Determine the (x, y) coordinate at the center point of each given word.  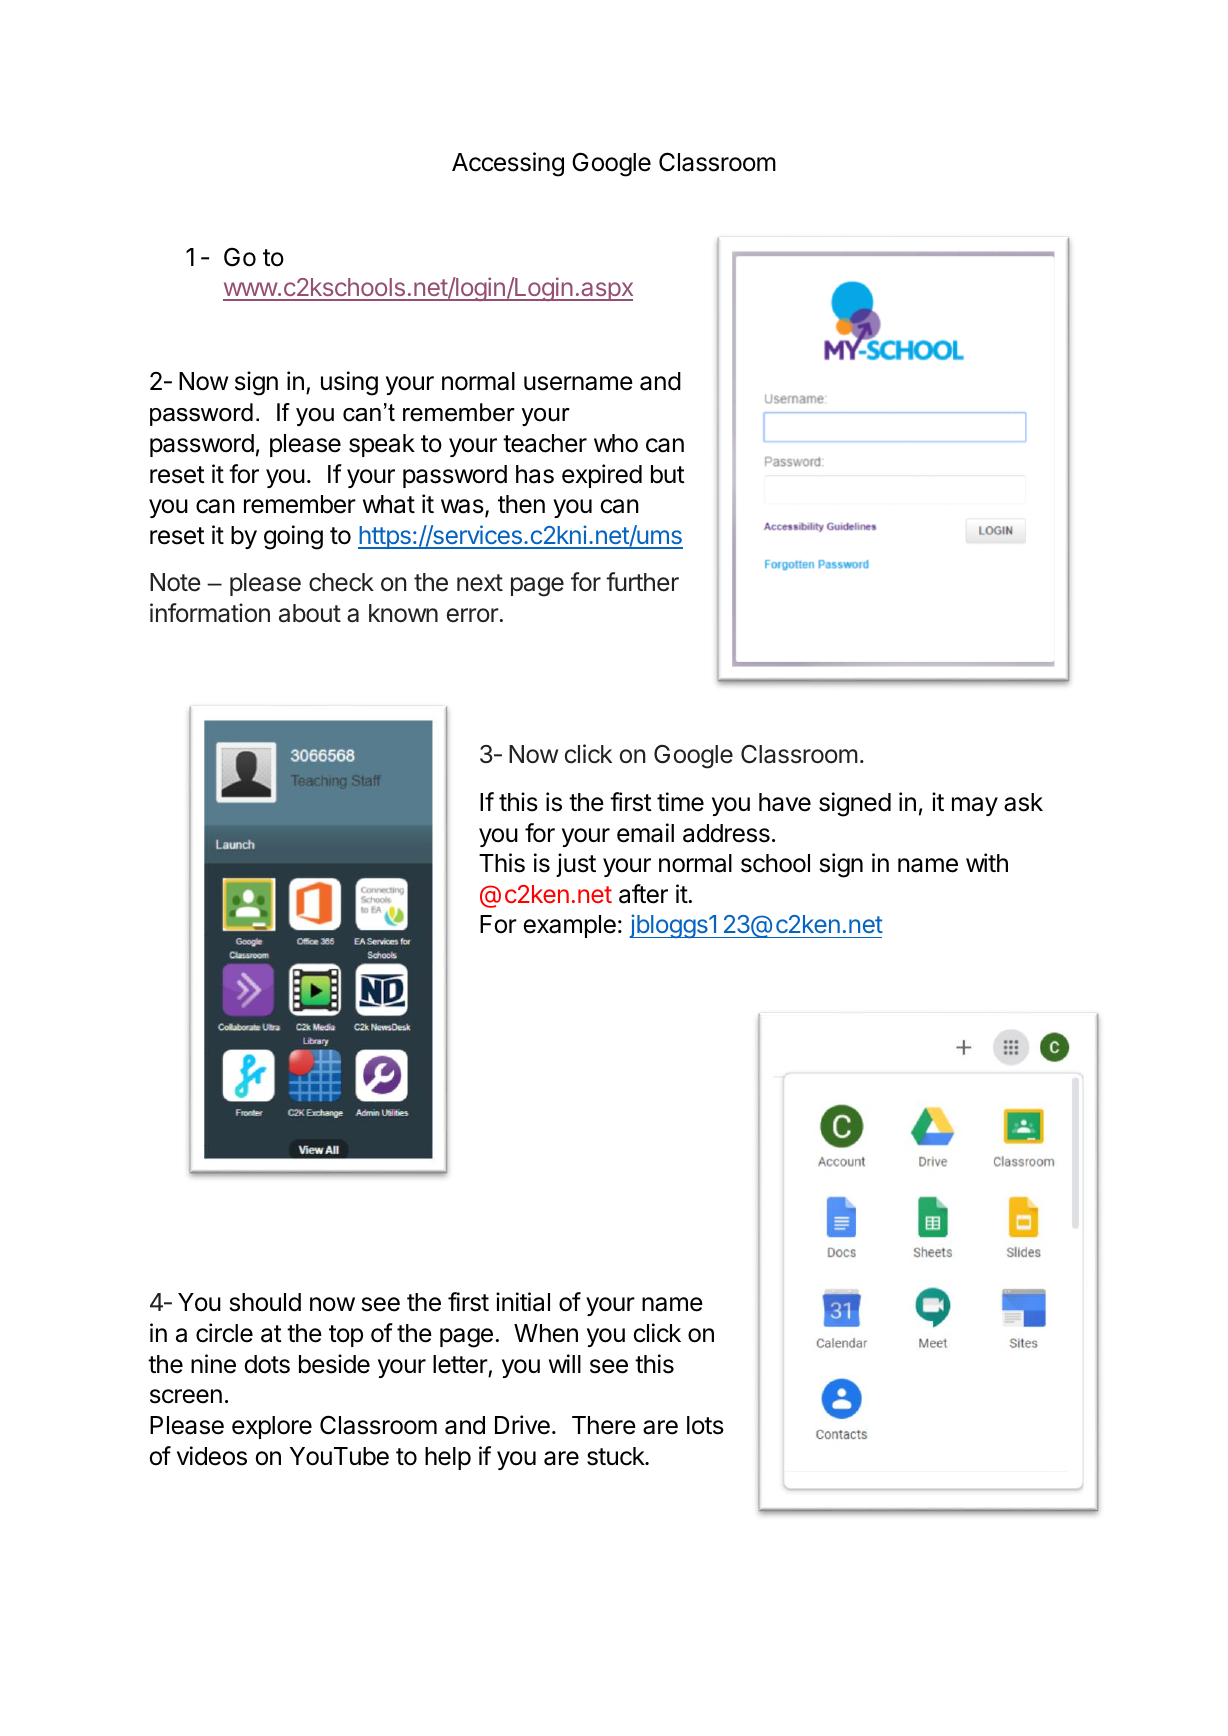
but (668, 474)
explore (272, 1427)
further (642, 582)
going (293, 537)
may (975, 806)
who (616, 443)
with (987, 862)
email (645, 833)
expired (602, 476)
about (310, 613)
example (569, 926)
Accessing (508, 164)
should (265, 1302)
